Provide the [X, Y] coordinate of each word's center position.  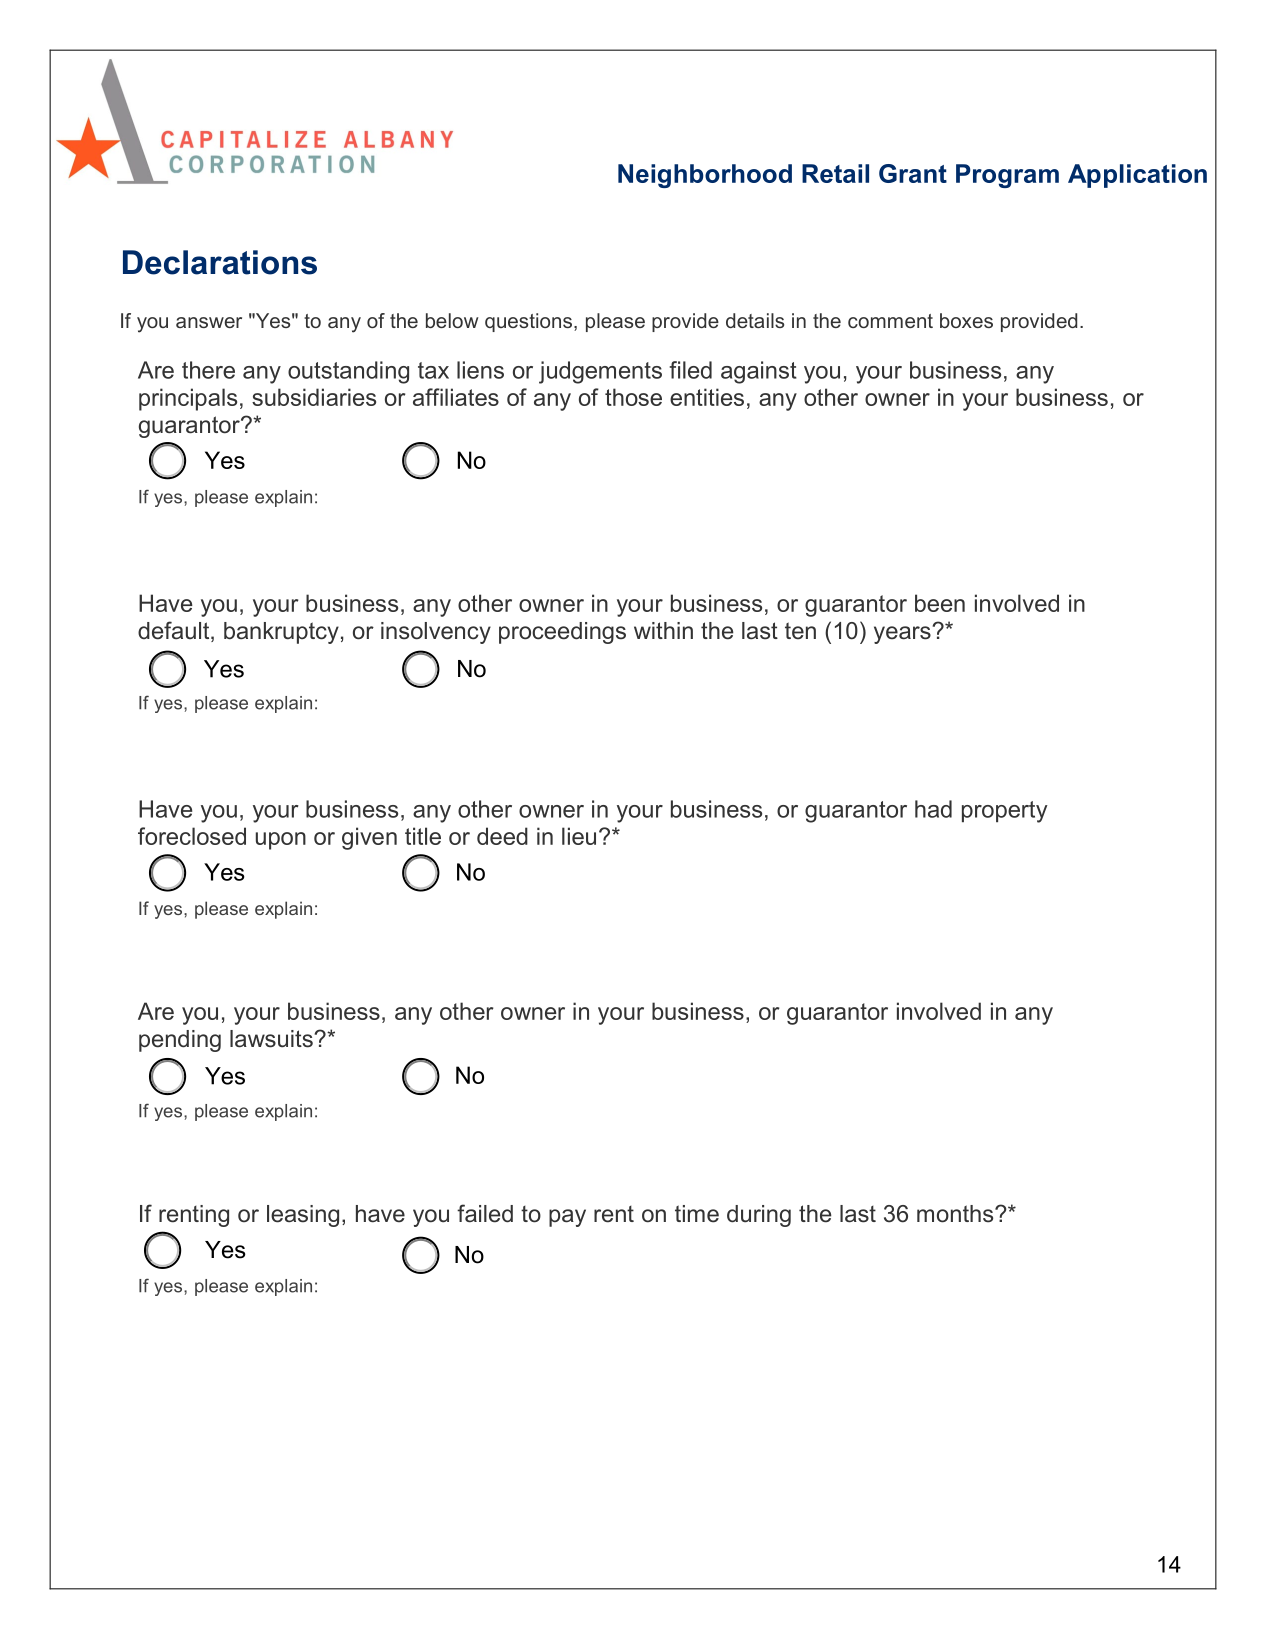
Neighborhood [705, 176]
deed [502, 836]
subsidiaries [314, 397]
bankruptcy [281, 633]
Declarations [220, 262]
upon [281, 841]
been [940, 603]
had [933, 809]
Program [1007, 176]
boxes [966, 320]
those [633, 397]
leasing [303, 1216]
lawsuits [272, 1039]
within [663, 630]
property [1005, 812]
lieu [579, 836]
